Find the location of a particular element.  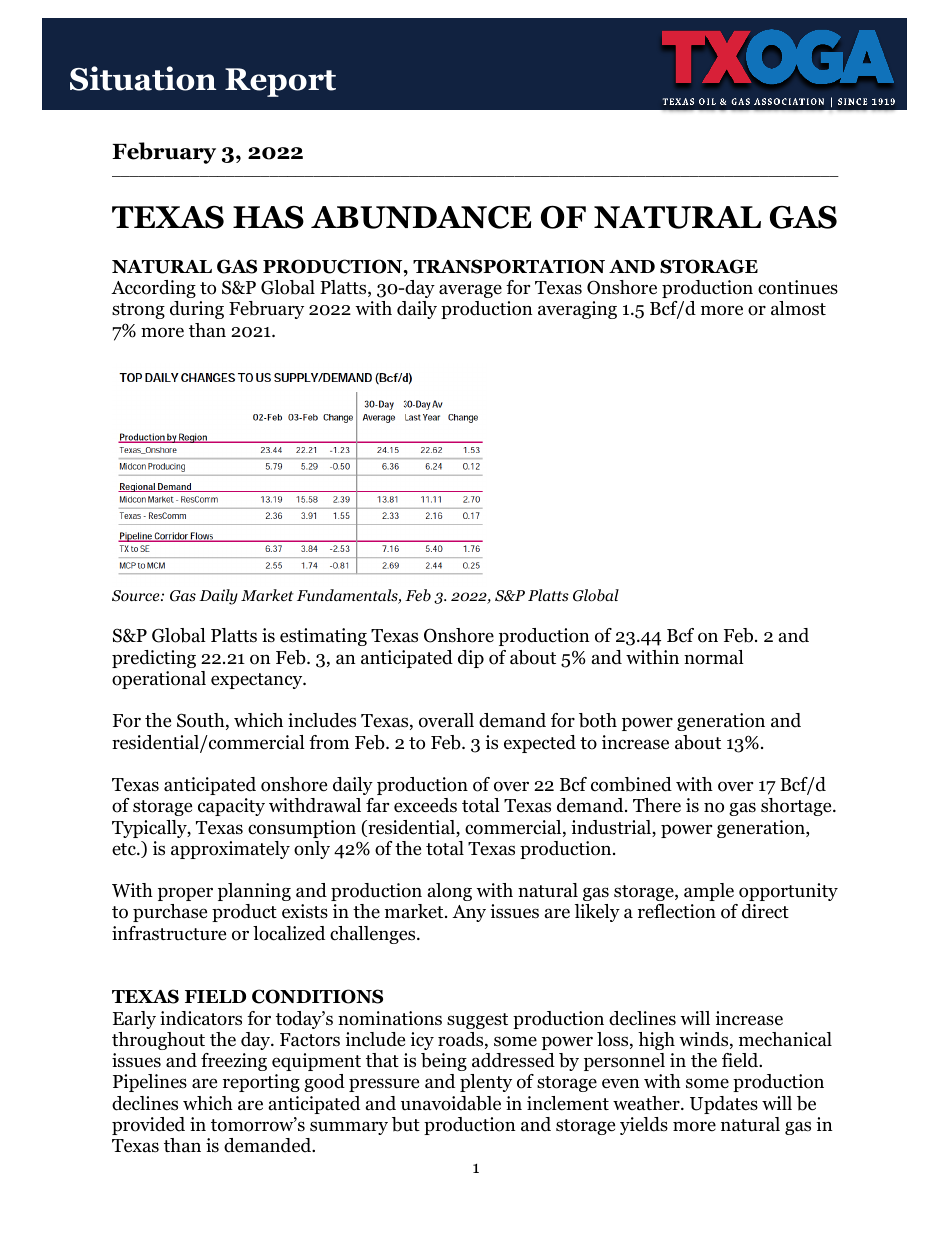

ABUNDANCE is located at coordinates (421, 217).
